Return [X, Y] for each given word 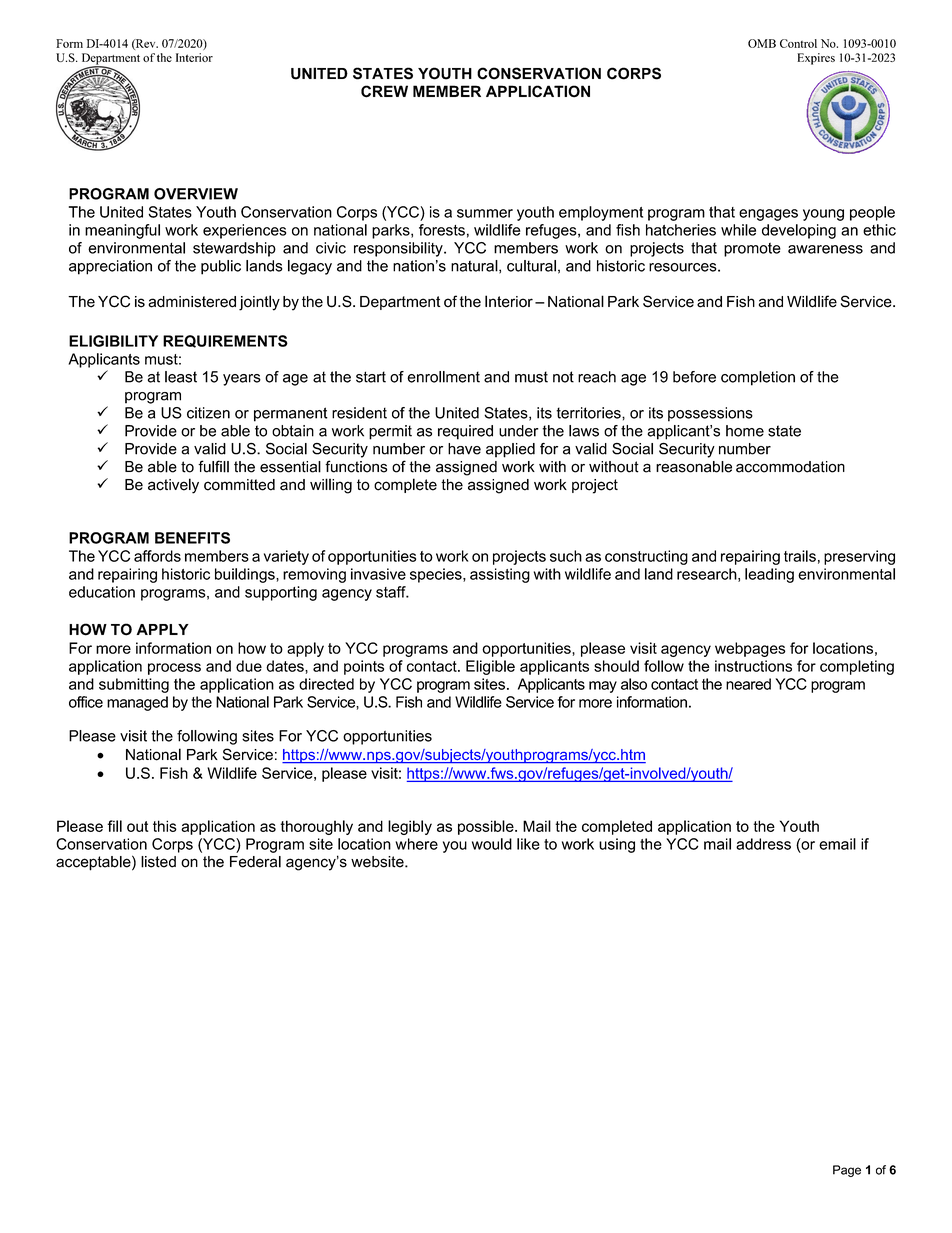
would [492, 844]
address [763, 844]
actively [173, 486]
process [174, 669]
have [464, 449]
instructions [753, 666]
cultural [531, 266]
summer [485, 213]
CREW [384, 91]
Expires [816, 59]
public [221, 267]
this [165, 826]
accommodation [790, 467]
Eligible [490, 667]
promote [752, 249]
